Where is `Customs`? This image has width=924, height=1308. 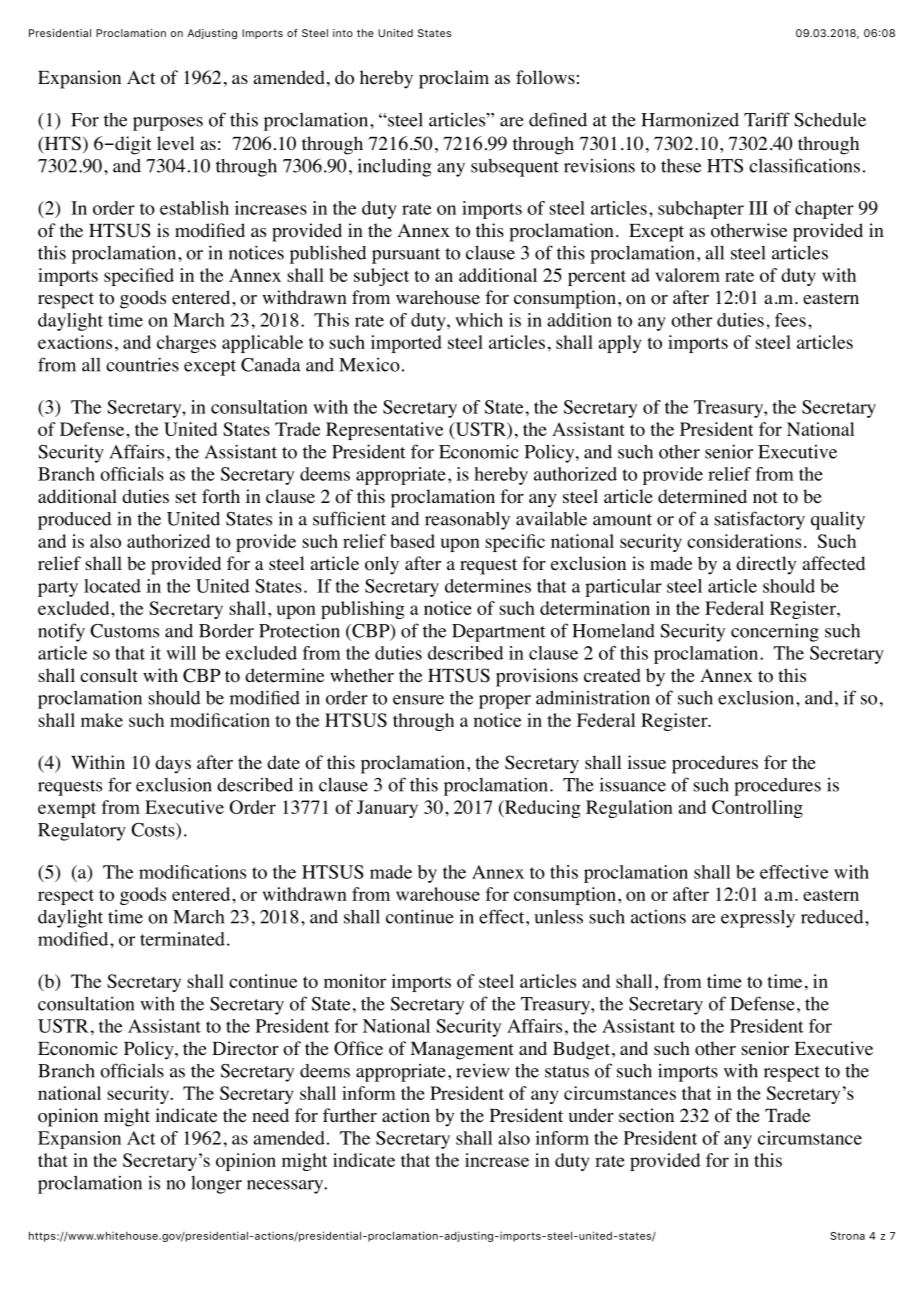
Customs is located at coordinates (124, 631).
